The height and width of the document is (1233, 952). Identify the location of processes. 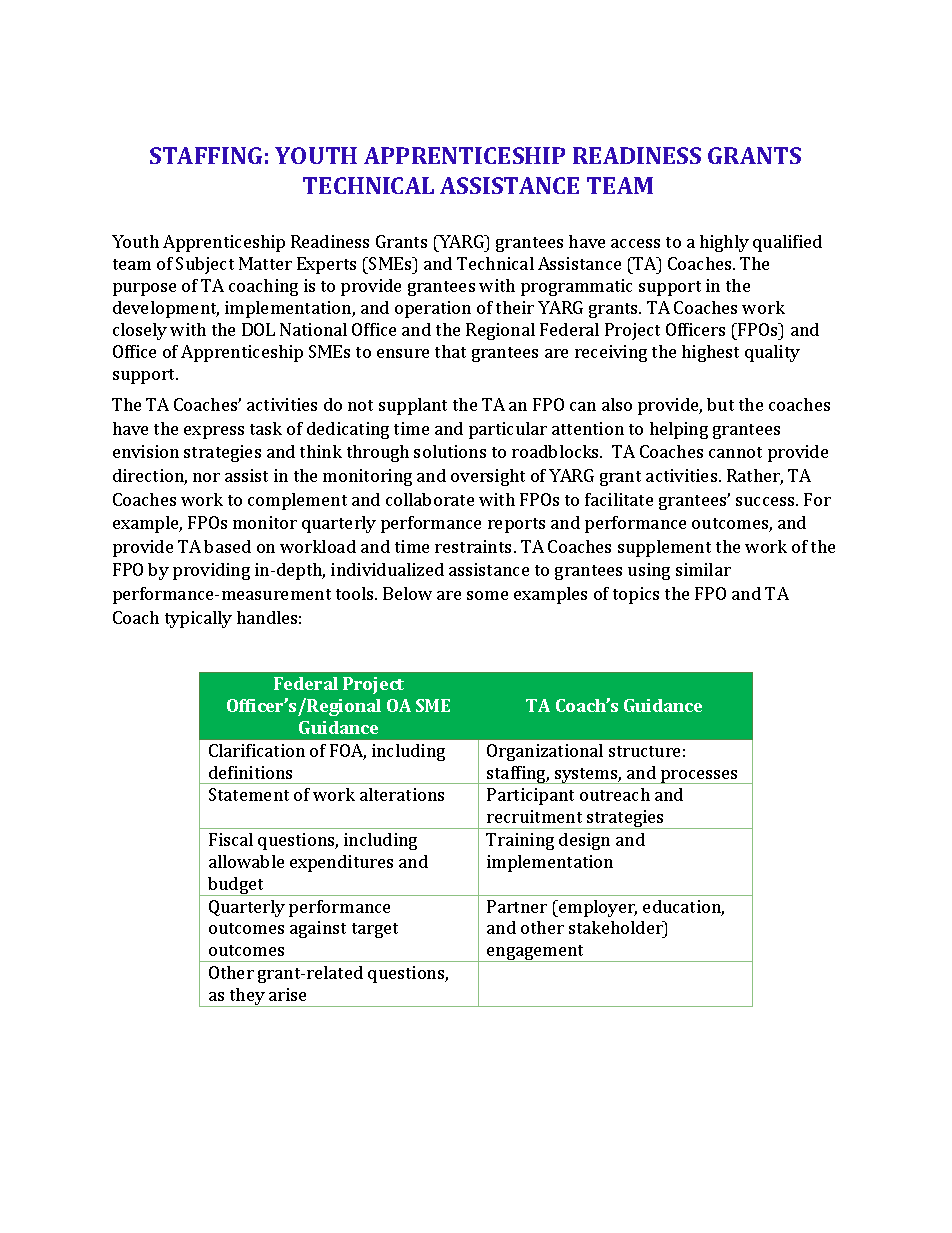
(699, 777).
